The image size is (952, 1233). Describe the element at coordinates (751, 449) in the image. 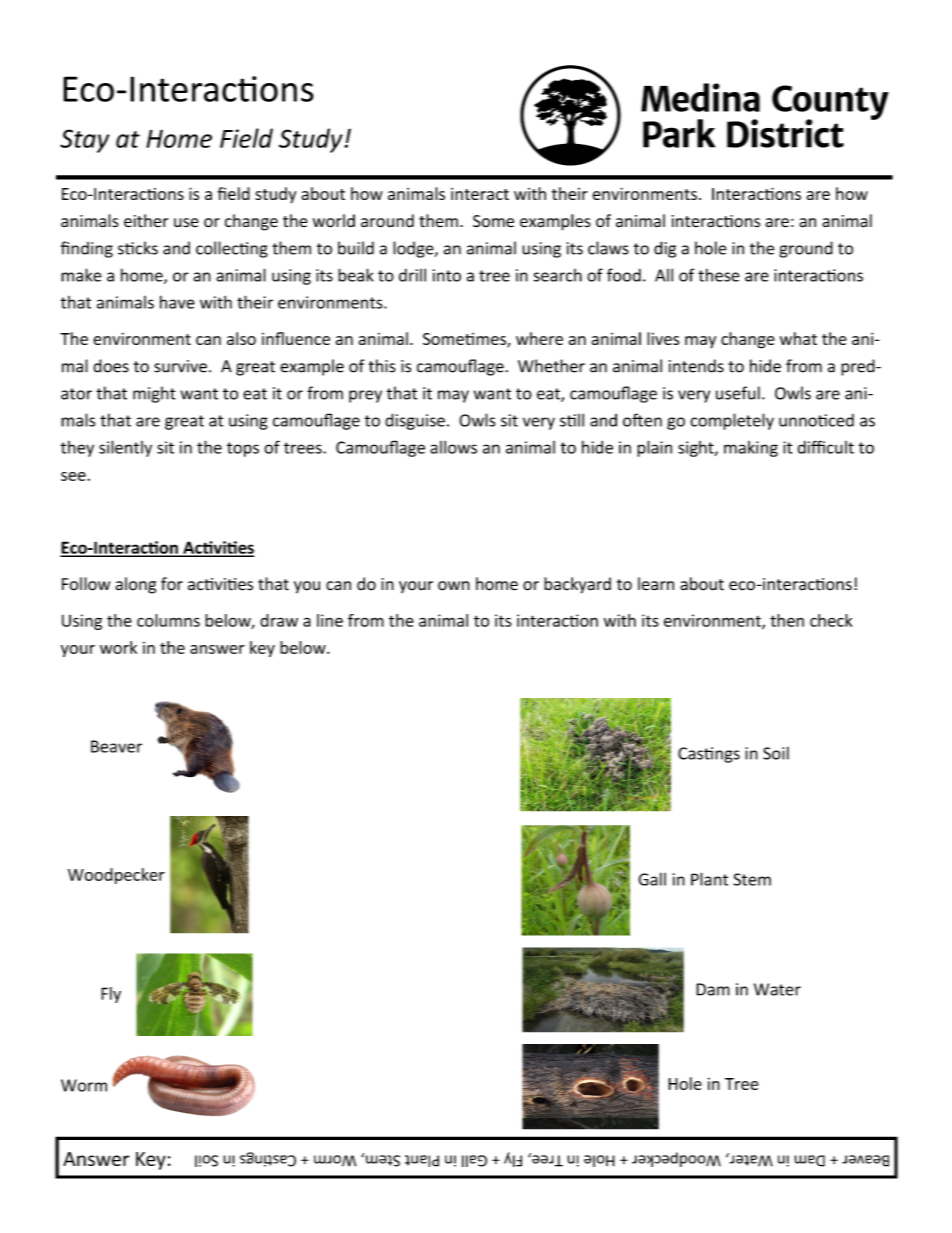

I see `making` at that location.
